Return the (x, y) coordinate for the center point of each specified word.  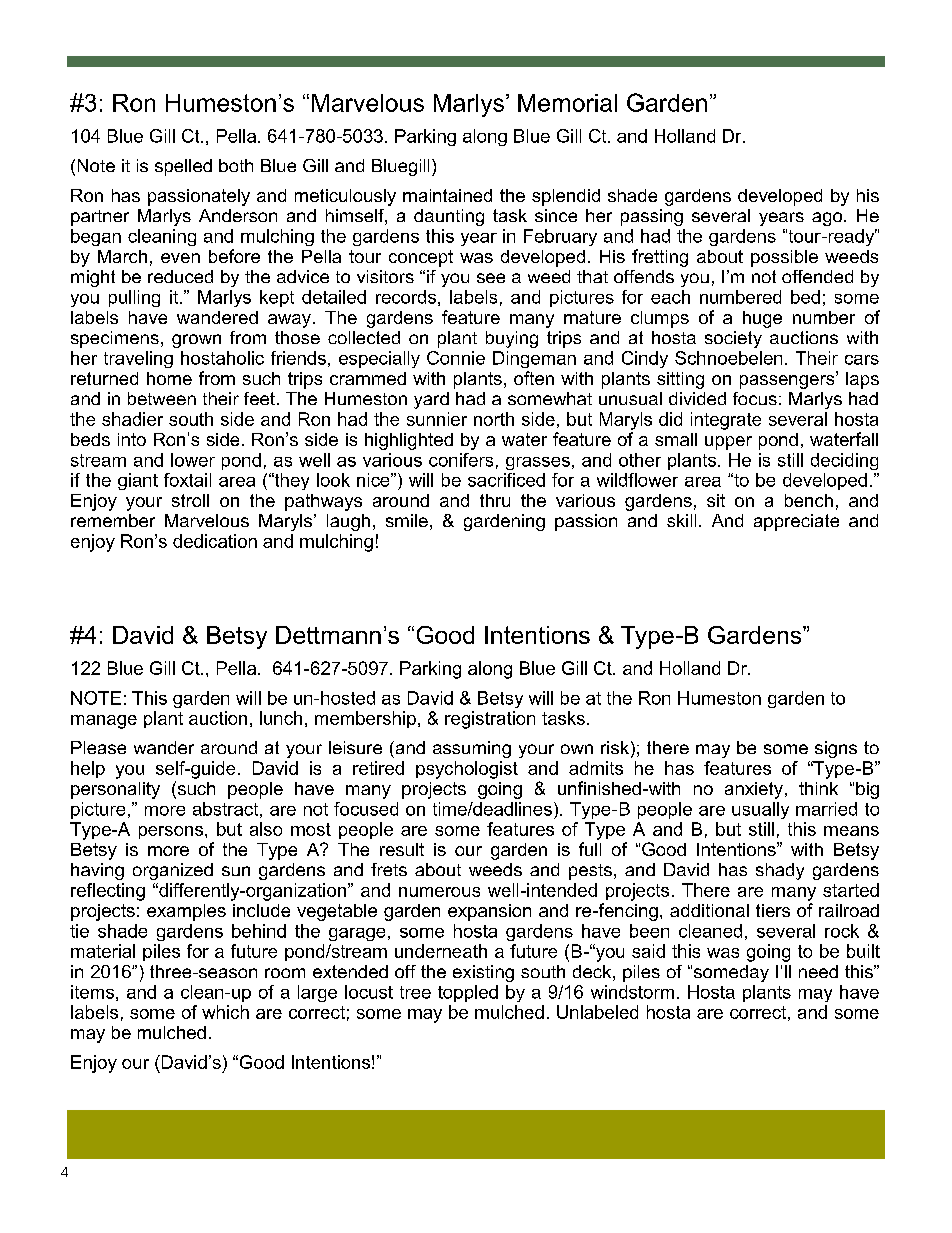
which (225, 1012)
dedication (215, 541)
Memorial (567, 103)
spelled (183, 167)
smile (407, 520)
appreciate (796, 522)
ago (828, 219)
